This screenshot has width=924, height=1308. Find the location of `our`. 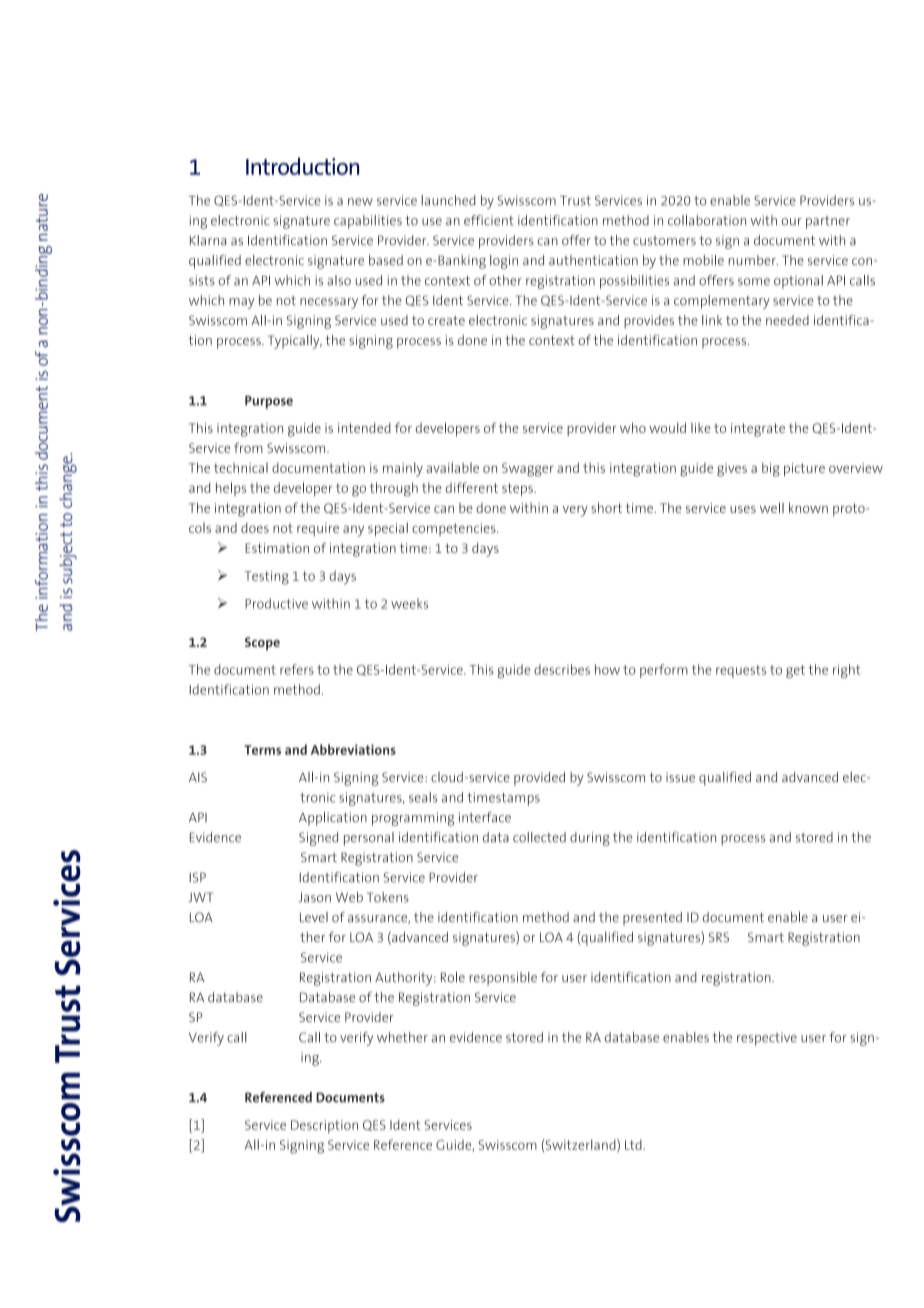

our is located at coordinates (792, 222).
